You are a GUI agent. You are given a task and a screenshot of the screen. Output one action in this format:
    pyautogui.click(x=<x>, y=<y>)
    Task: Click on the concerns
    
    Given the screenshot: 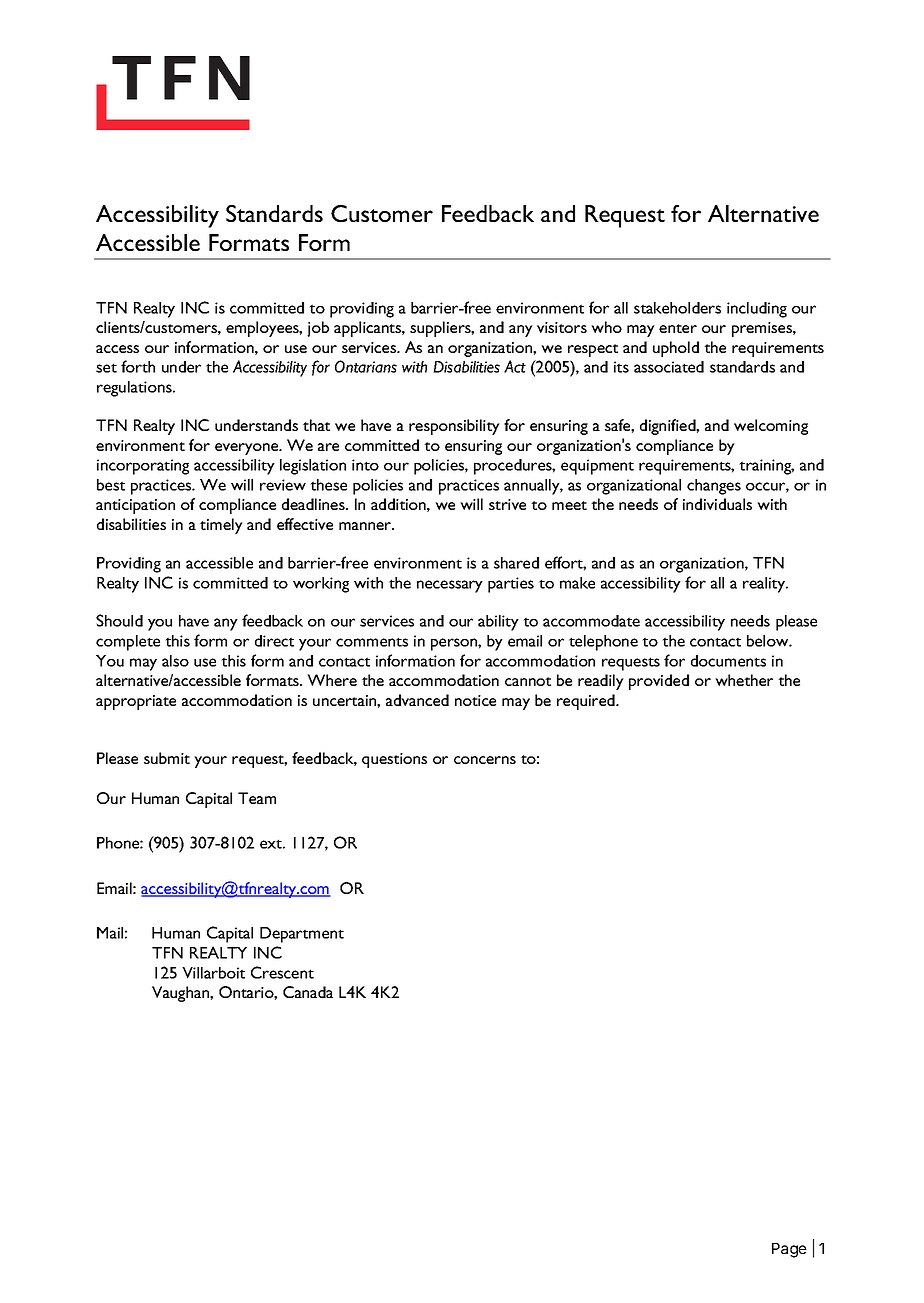 What is the action you would take?
    pyautogui.click(x=485, y=760)
